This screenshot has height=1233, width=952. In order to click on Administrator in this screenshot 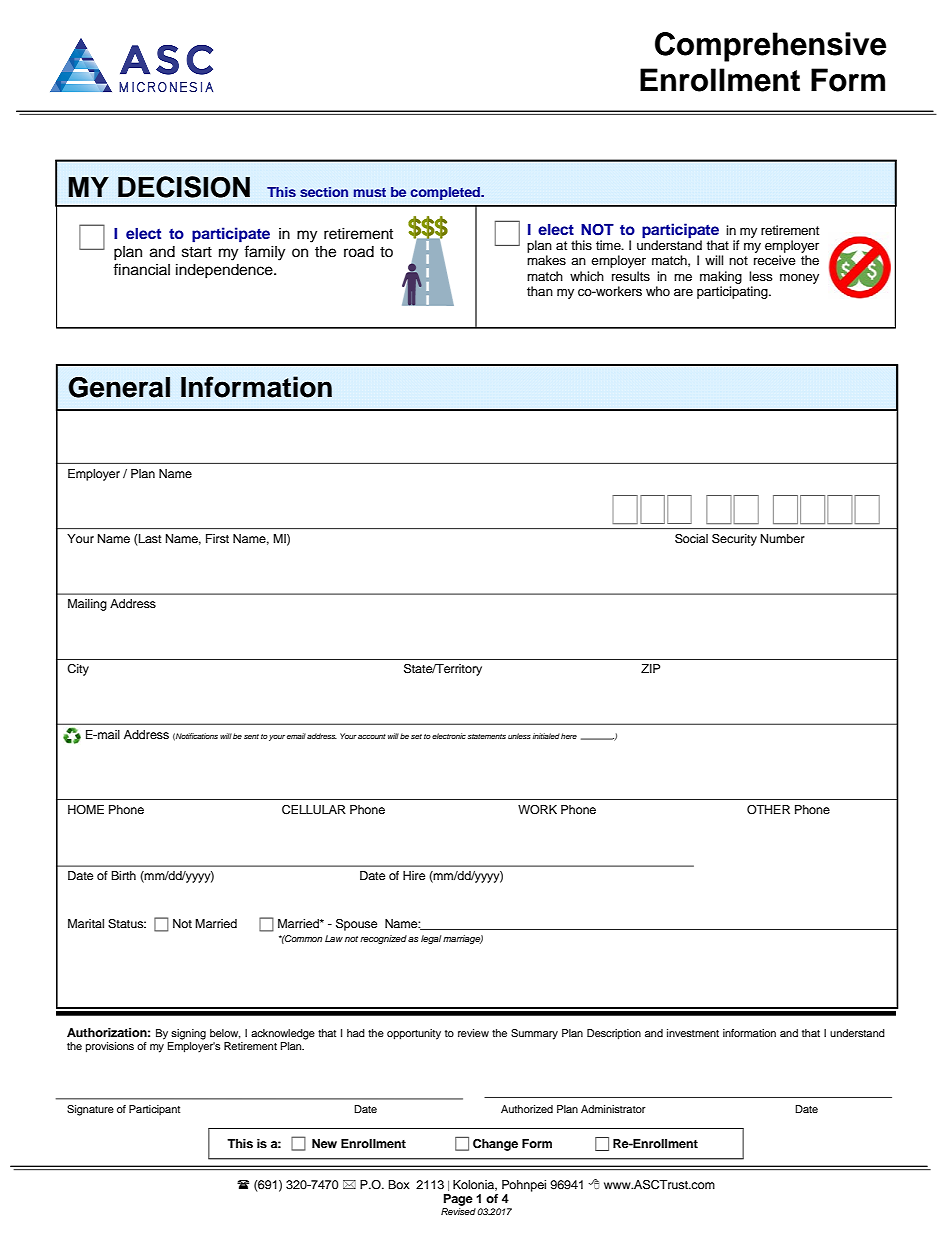, I will do `click(613, 1109)`.
